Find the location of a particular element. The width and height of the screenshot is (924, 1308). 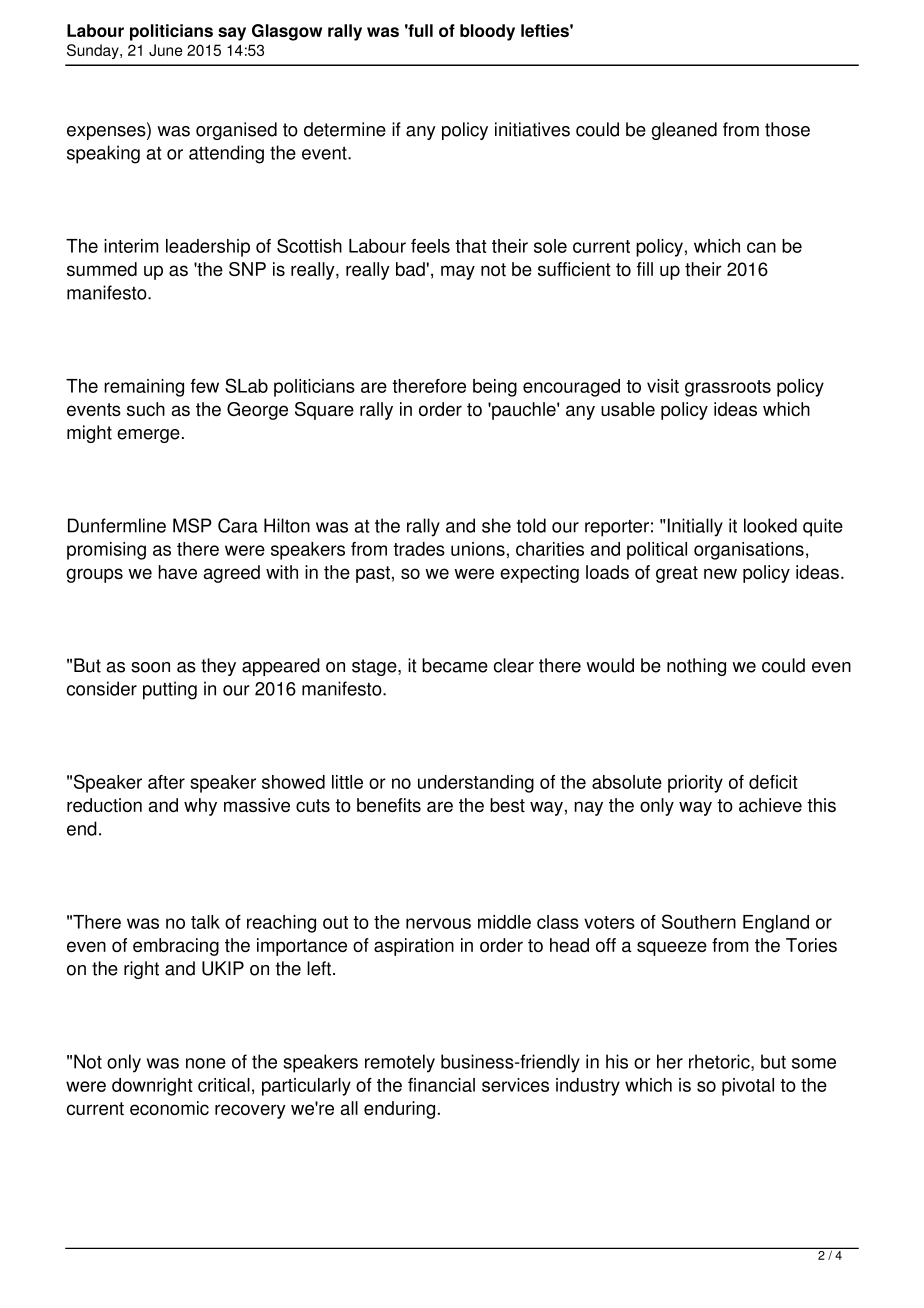

after is located at coordinates (166, 782).
